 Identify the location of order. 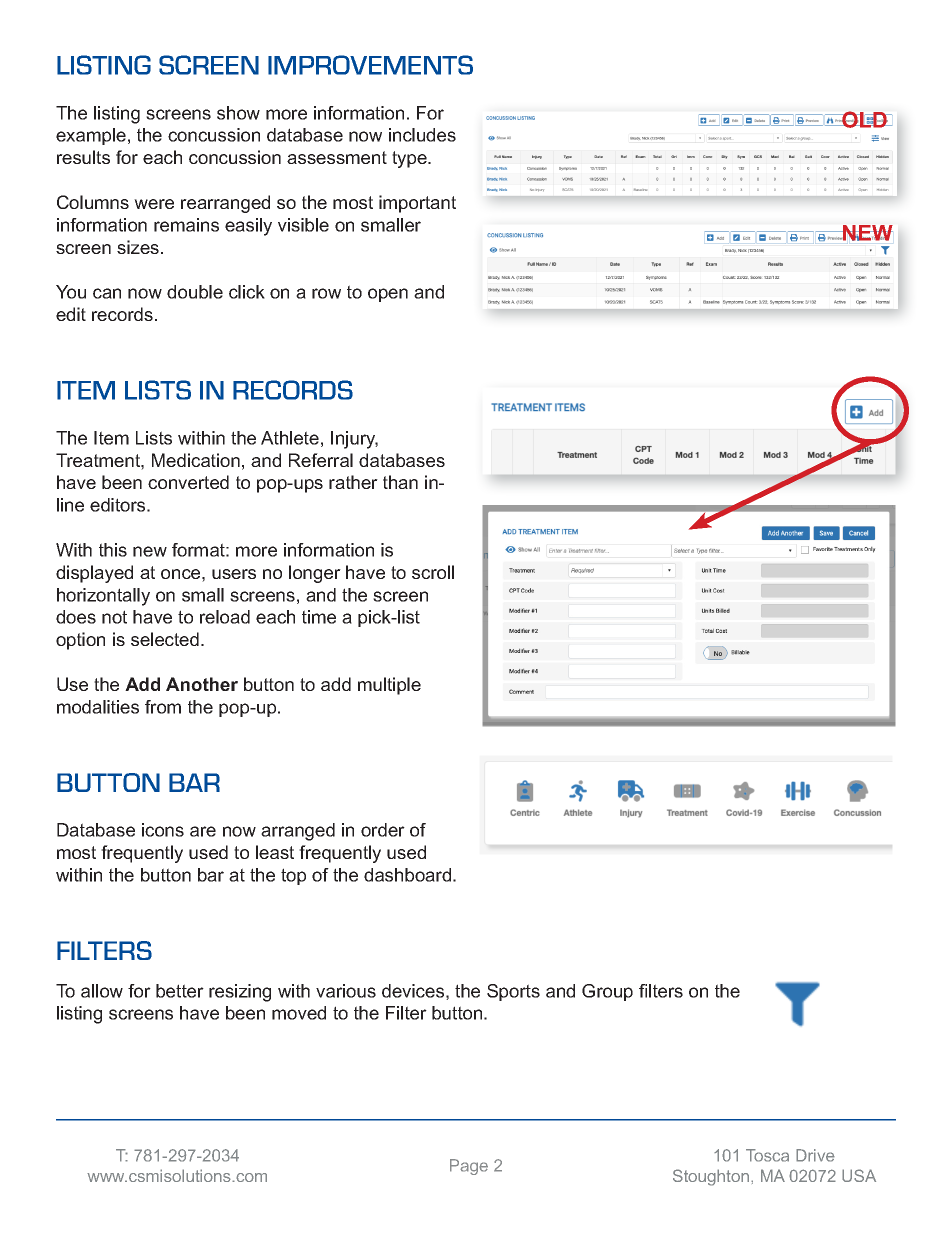
(383, 830).
